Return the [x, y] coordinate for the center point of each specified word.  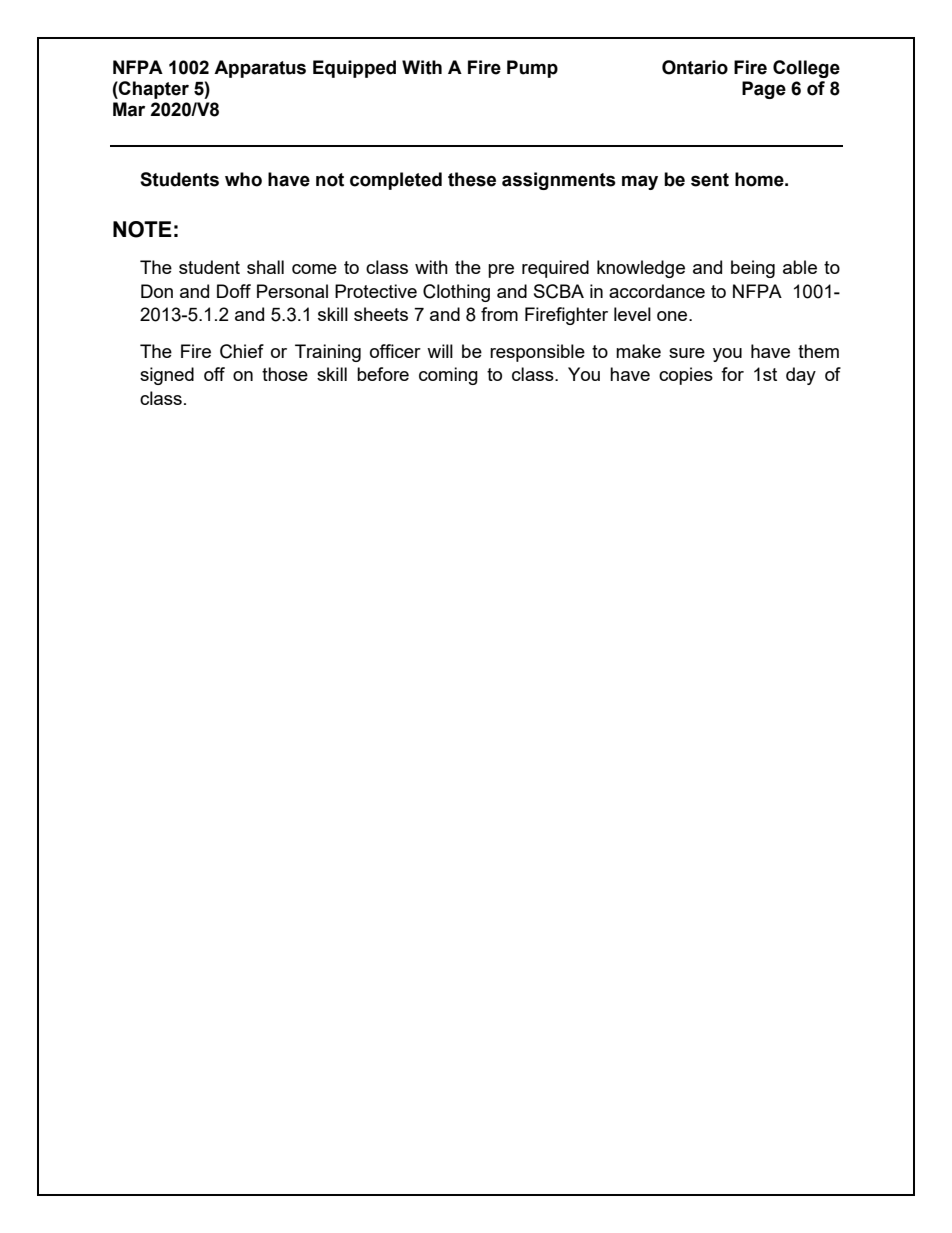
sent [710, 180]
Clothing [456, 293]
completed [396, 181]
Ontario [695, 67]
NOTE [142, 229]
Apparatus [260, 69]
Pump [532, 69]
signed [167, 376]
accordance [657, 291]
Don [157, 291]
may [640, 182]
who [243, 179]
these [472, 179]
